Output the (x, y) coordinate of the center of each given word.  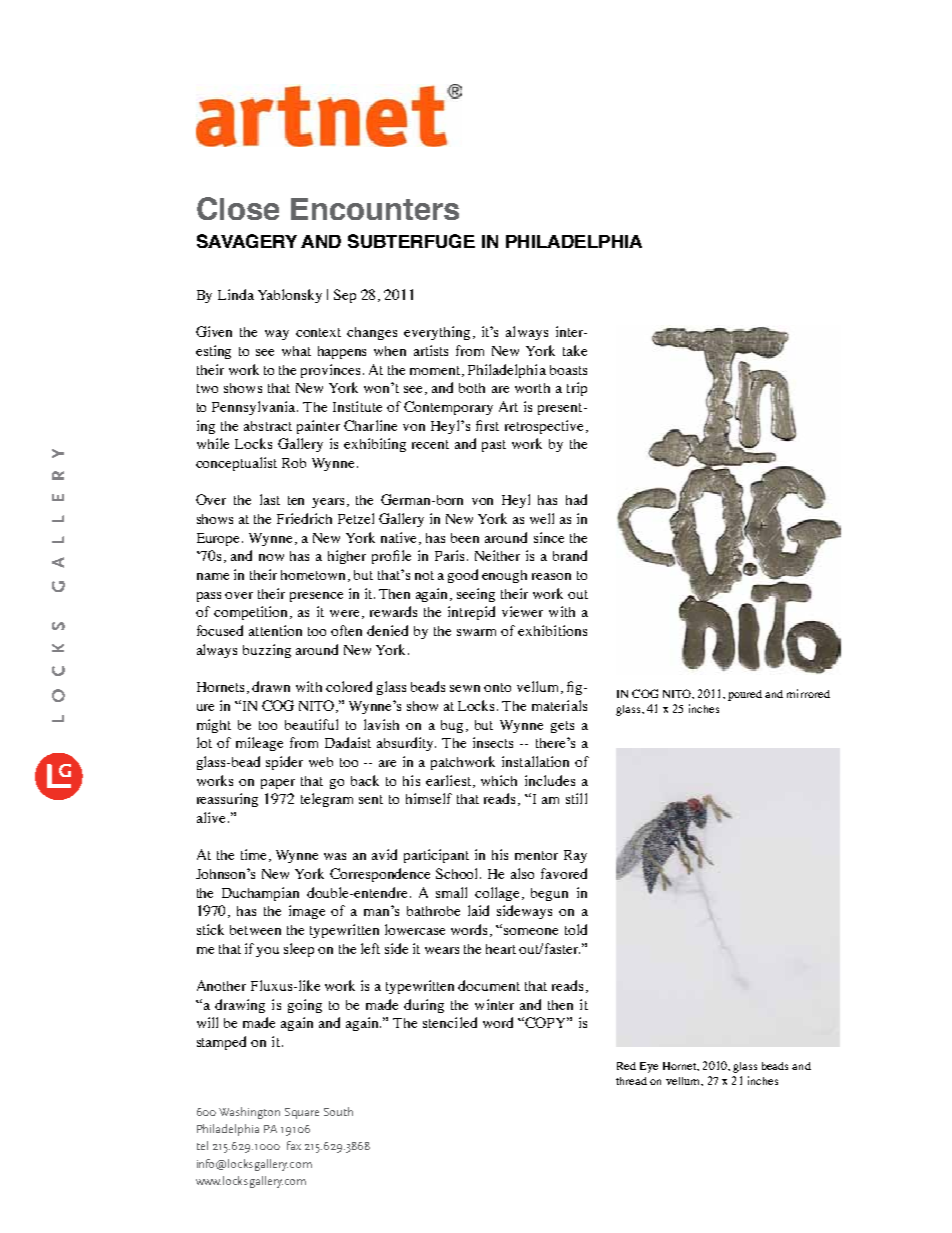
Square (302, 1113)
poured (745, 695)
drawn (271, 686)
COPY (546, 1022)
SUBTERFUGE (411, 241)
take (575, 350)
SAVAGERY (247, 241)
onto (497, 687)
